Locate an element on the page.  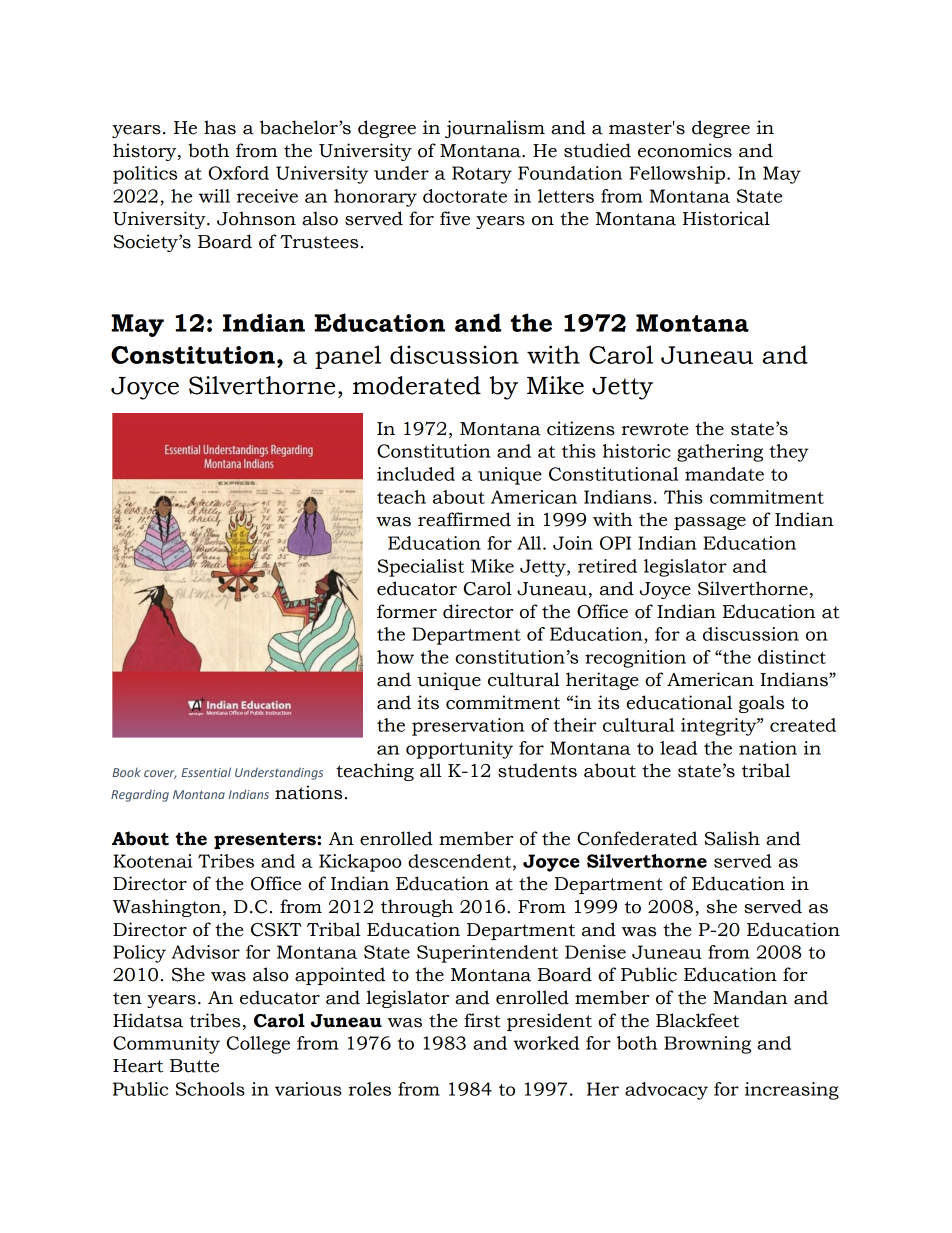
Browning is located at coordinates (707, 1045).
